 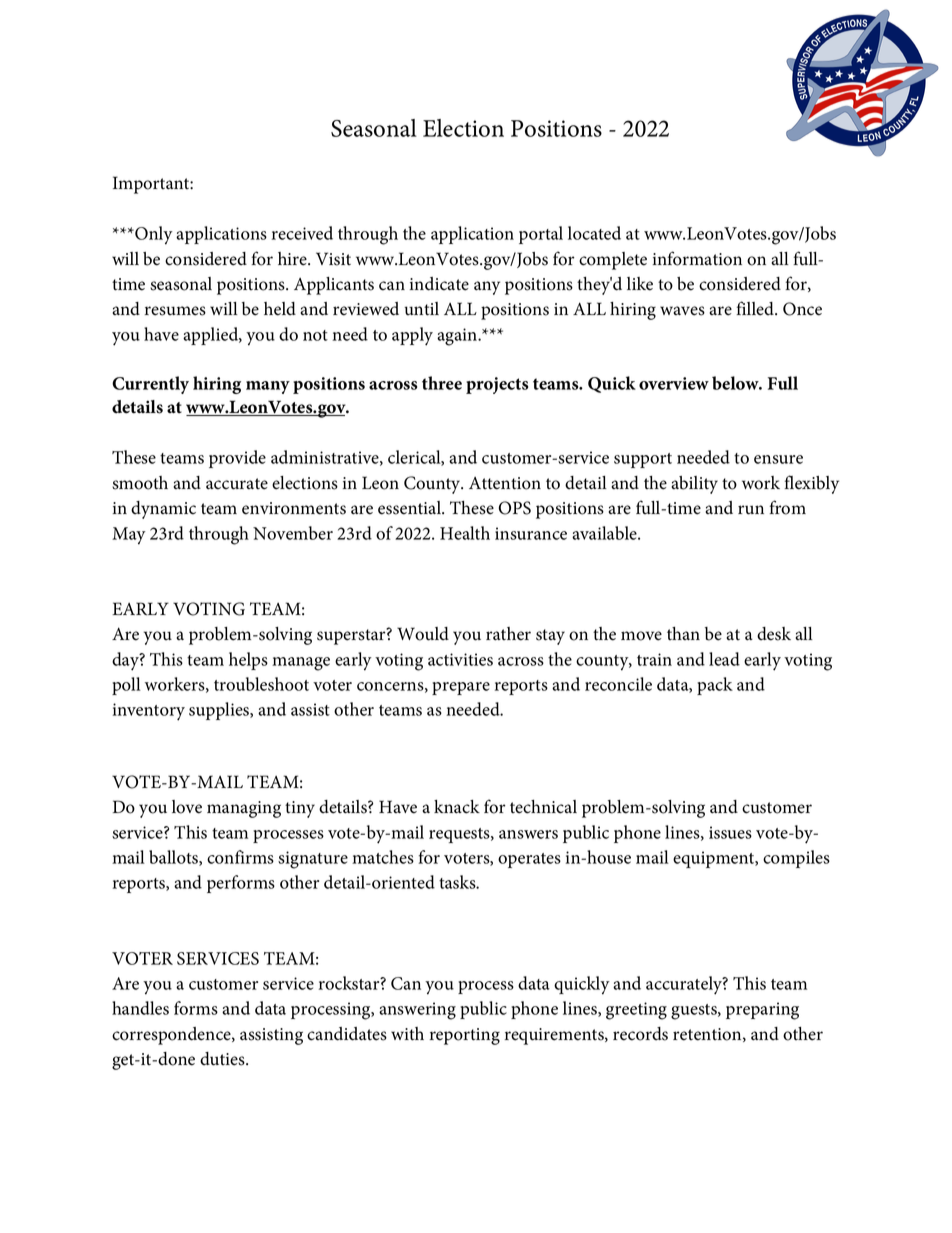 What do you see at coordinates (465, 1036) in the image?
I see `reporting` at bounding box center [465, 1036].
